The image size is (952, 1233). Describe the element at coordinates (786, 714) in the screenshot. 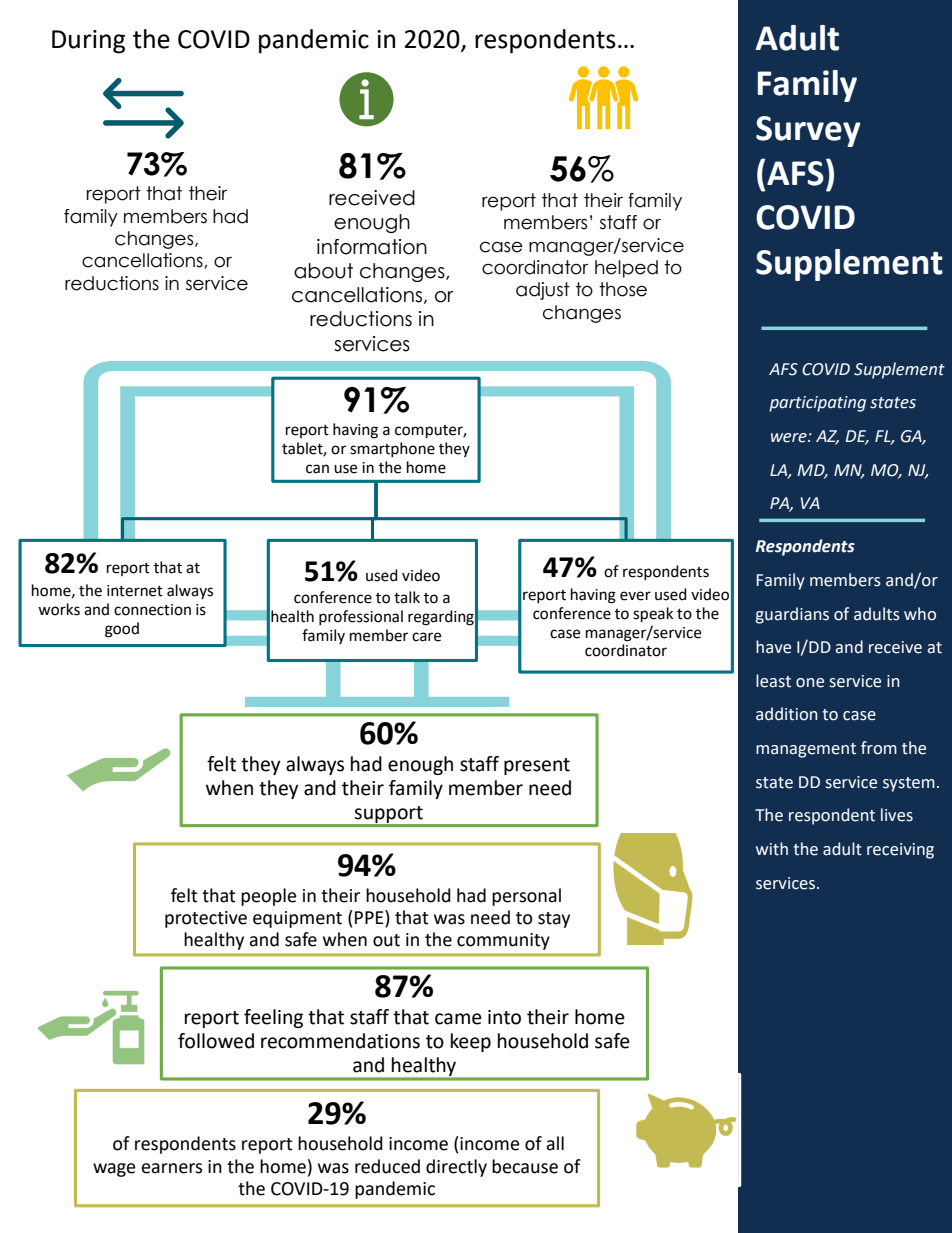

I see `addition` at that location.
